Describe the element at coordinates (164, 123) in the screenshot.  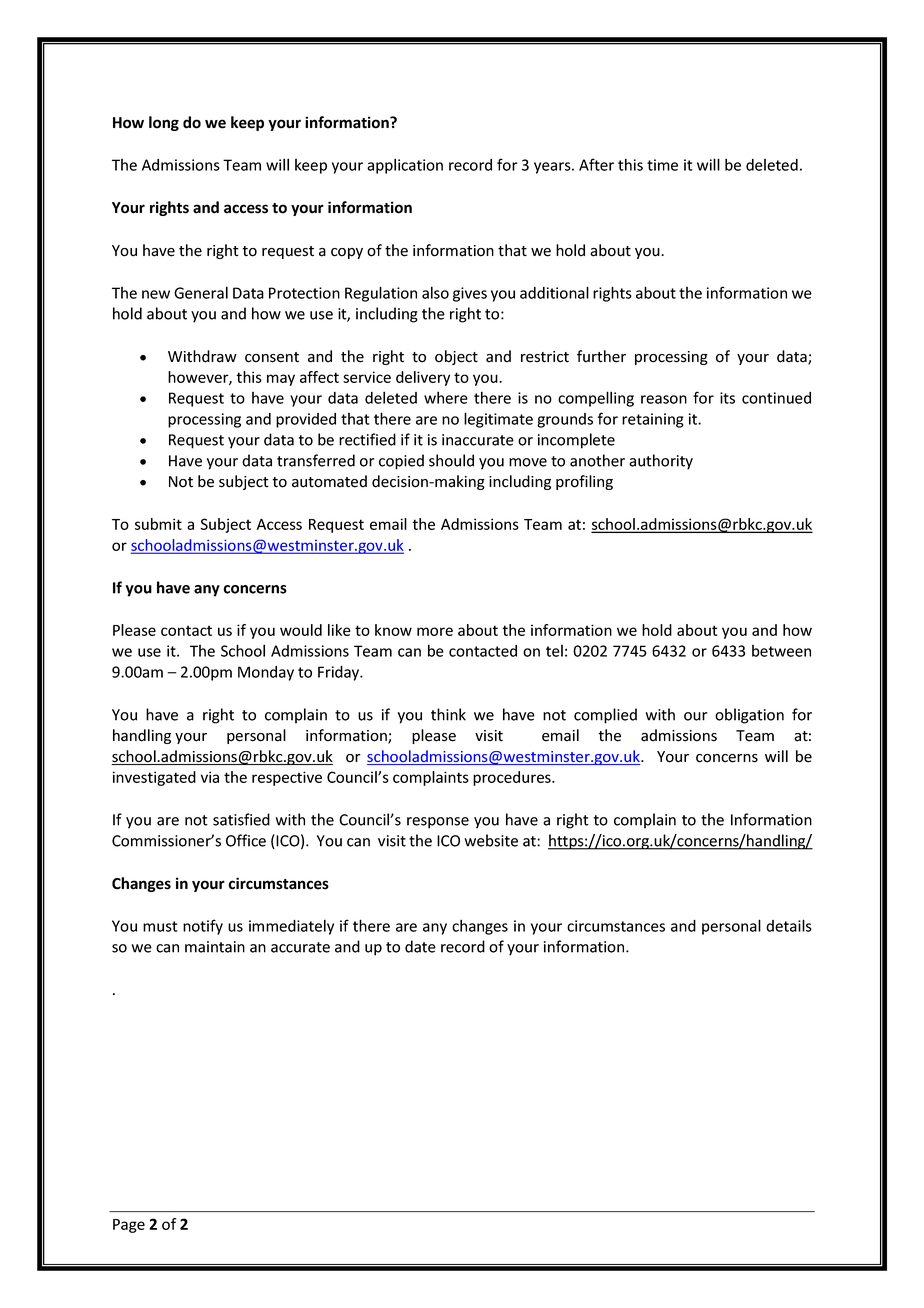
I see `long` at that location.
